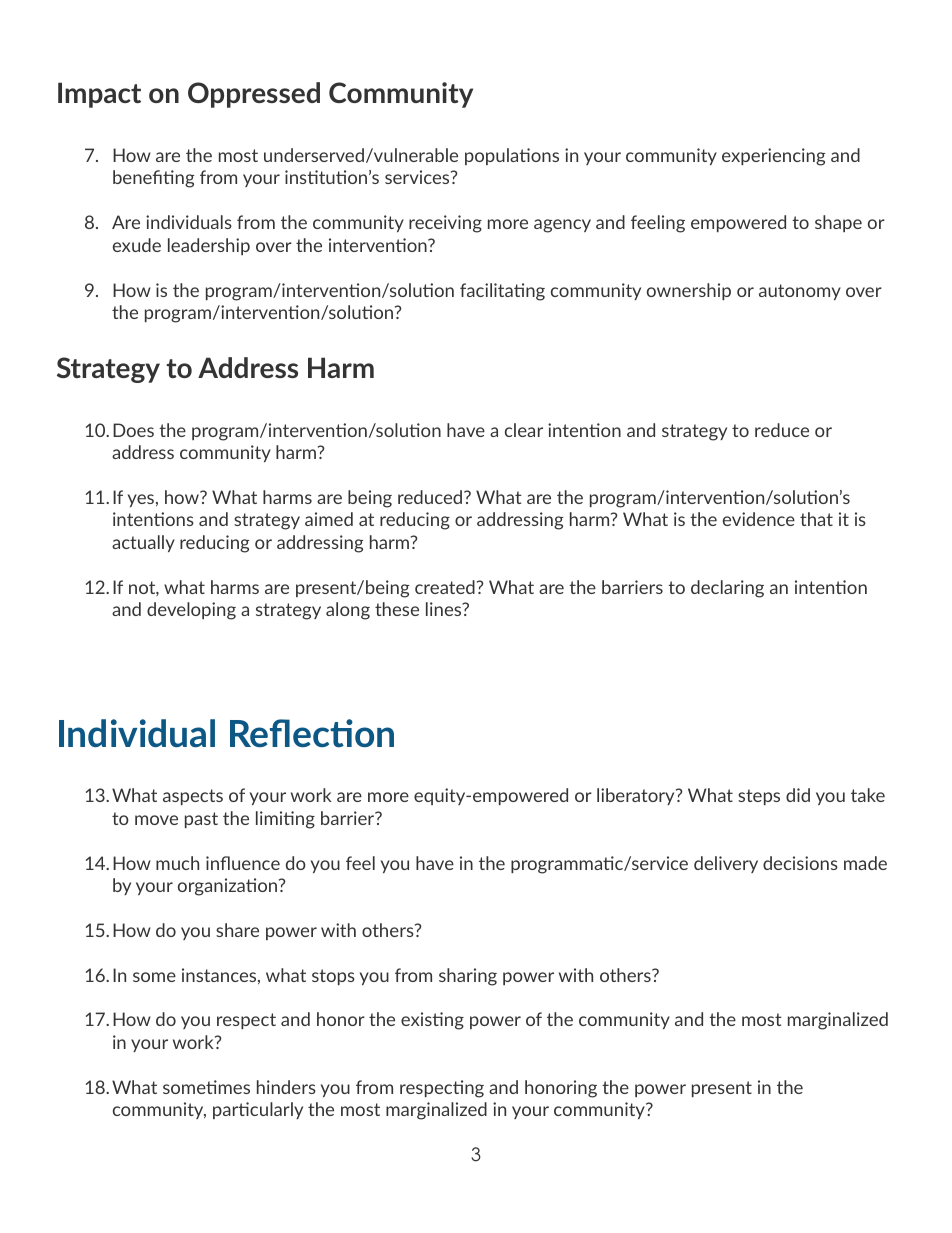  I want to click on experiencing, so click(773, 157).
